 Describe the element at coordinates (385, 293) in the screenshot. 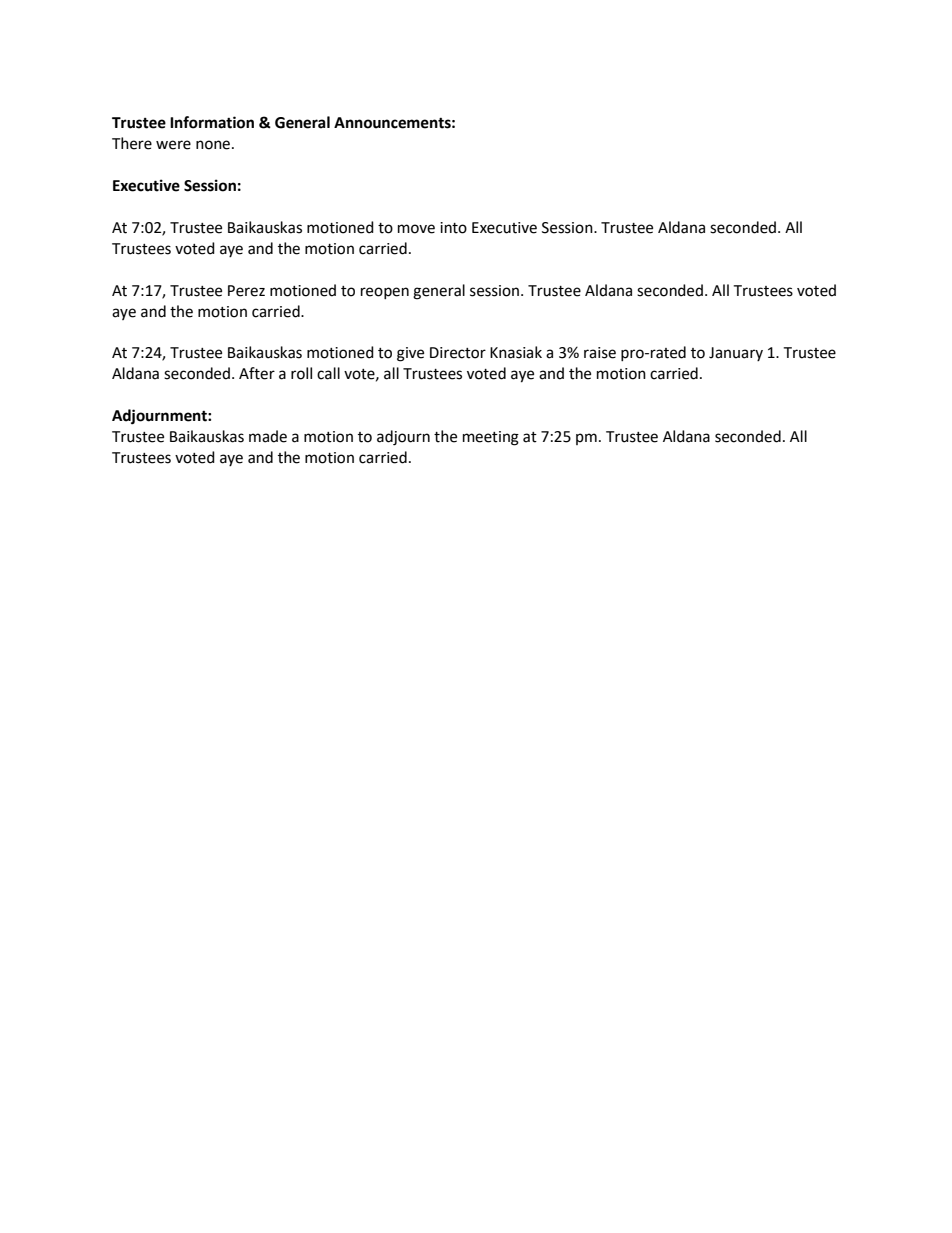

I see `reopen` at that location.
